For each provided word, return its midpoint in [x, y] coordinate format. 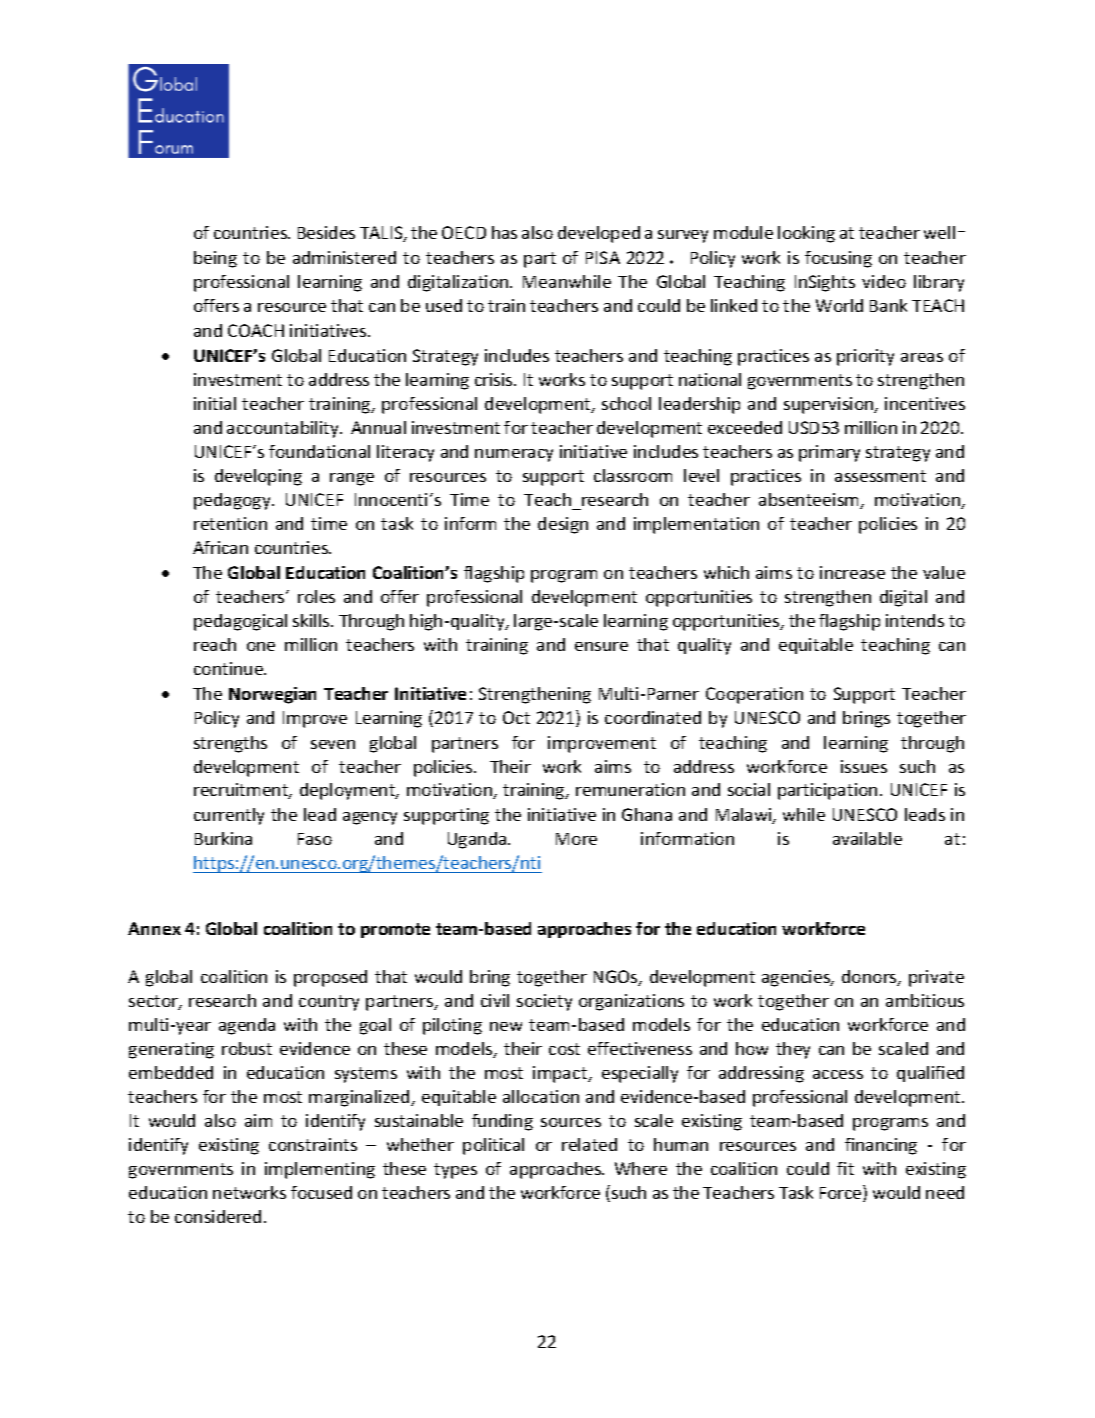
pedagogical [240, 622]
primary [829, 453]
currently [229, 816]
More [576, 839]
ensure [601, 646]
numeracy [514, 455]
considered [218, 1216]
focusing [838, 259]
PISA [603, 257]
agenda [247, 1026]
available [867, 838]
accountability [284, 429]
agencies [797, 978]
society [544, 1002]
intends [915, 620]
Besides [326, 232]
